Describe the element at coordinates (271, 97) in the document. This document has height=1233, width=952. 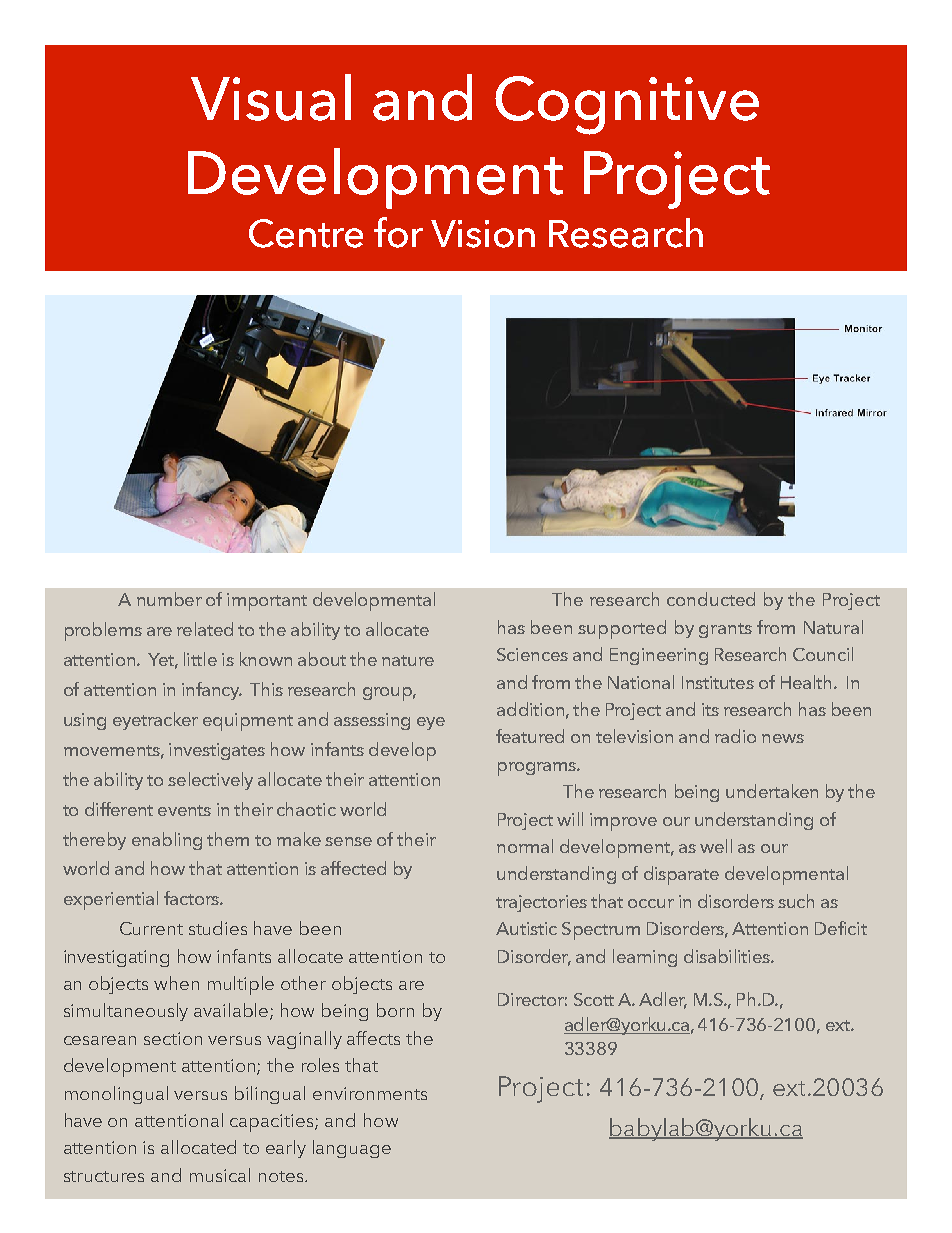
I see `Visual` at that location.
